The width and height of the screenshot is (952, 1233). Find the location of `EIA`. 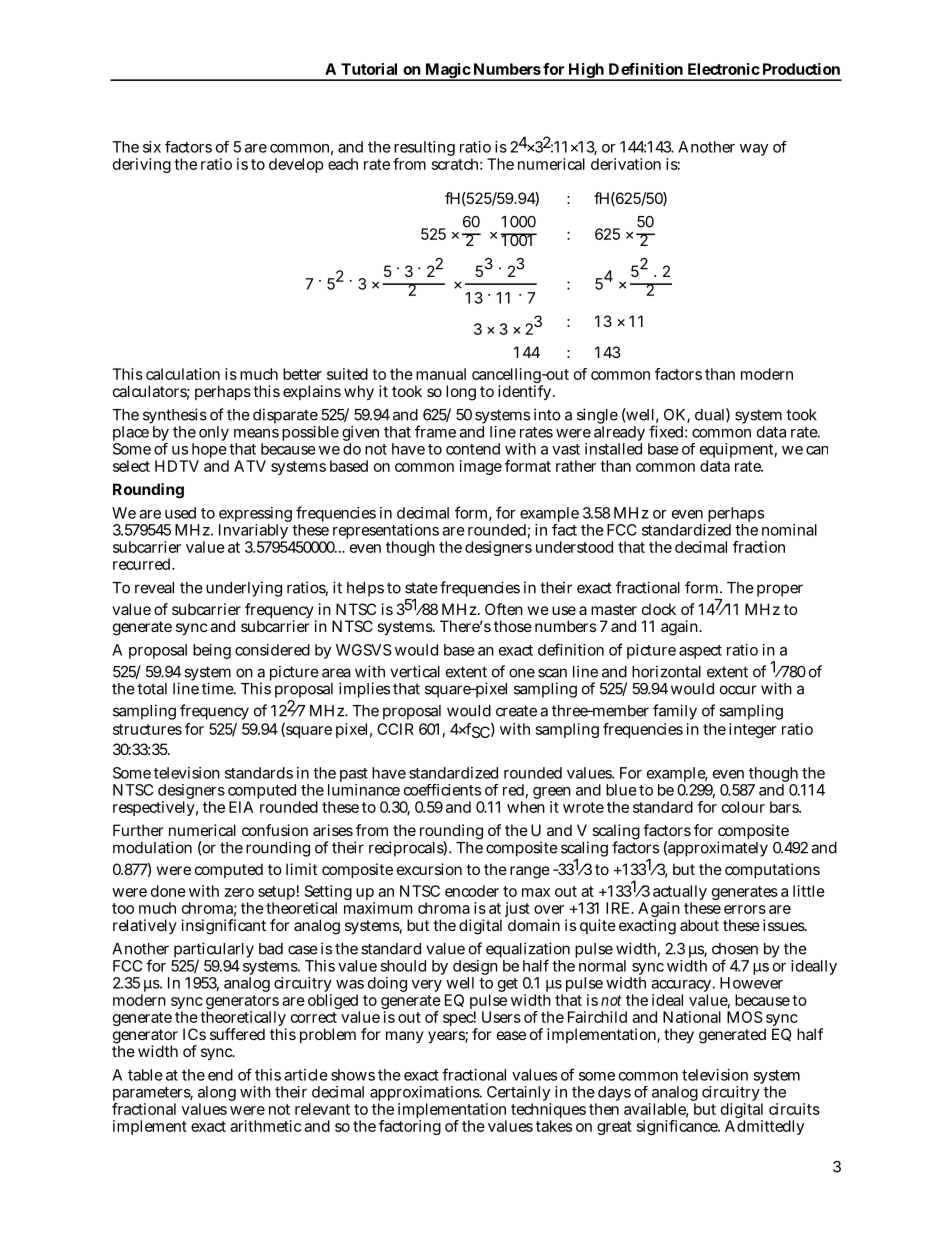

EIA is located at coordinates (241, 807).
